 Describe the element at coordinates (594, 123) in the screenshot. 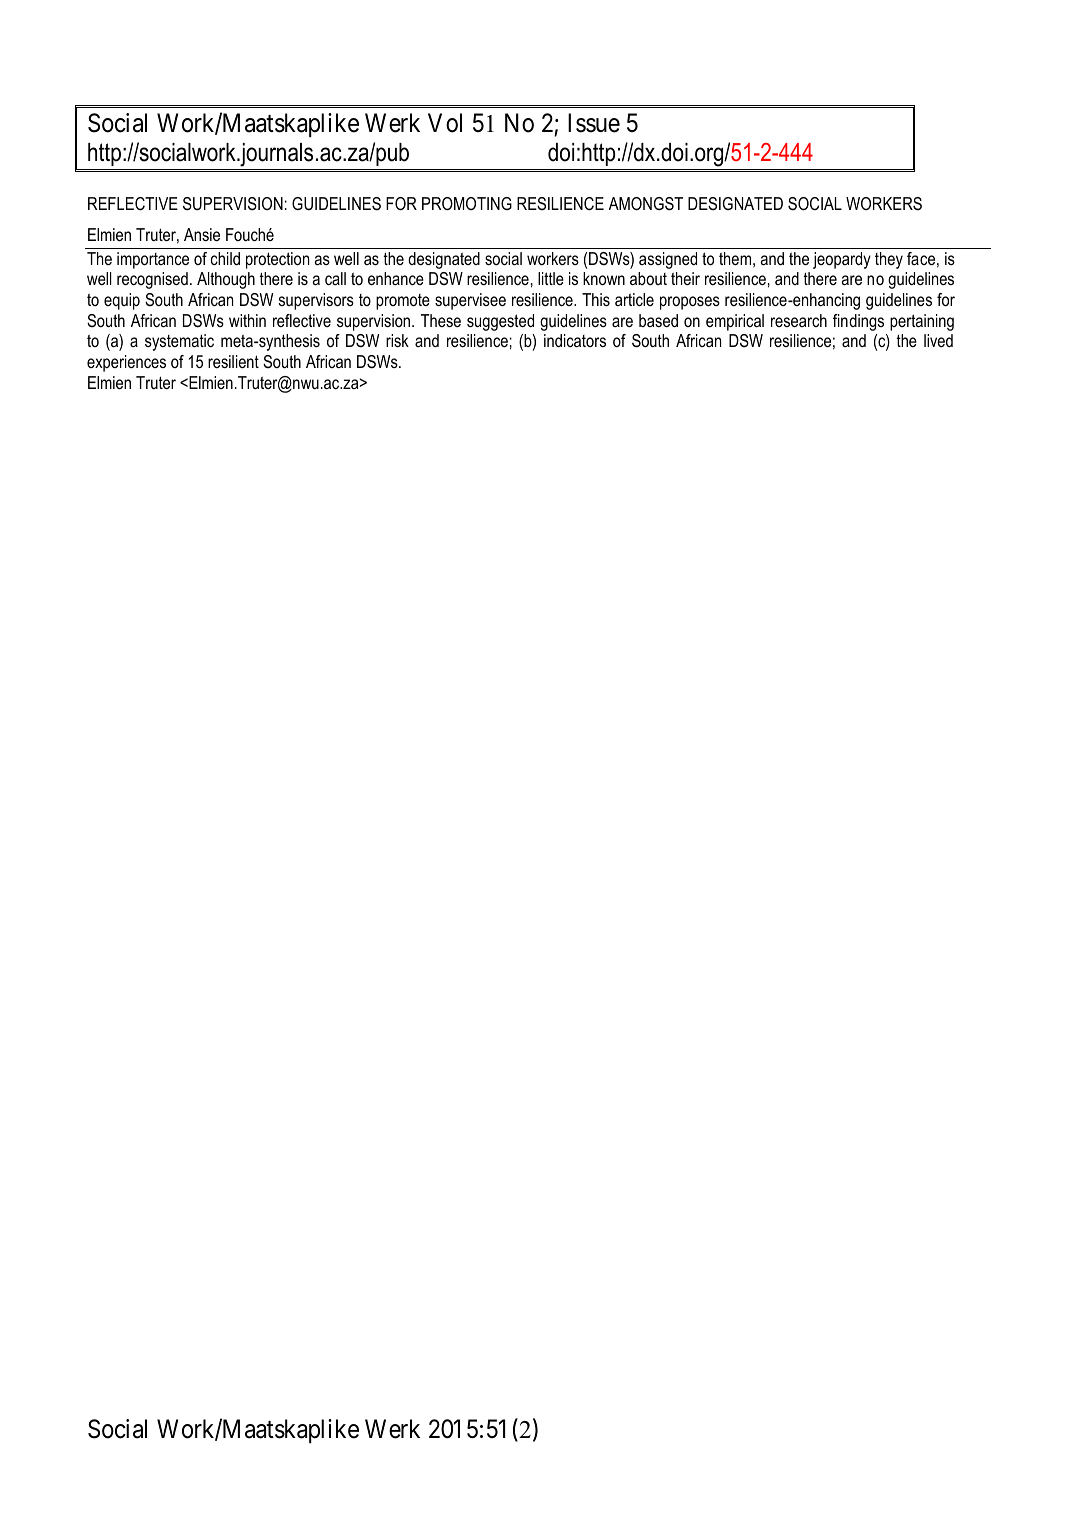

I see `Issue` at that location.
